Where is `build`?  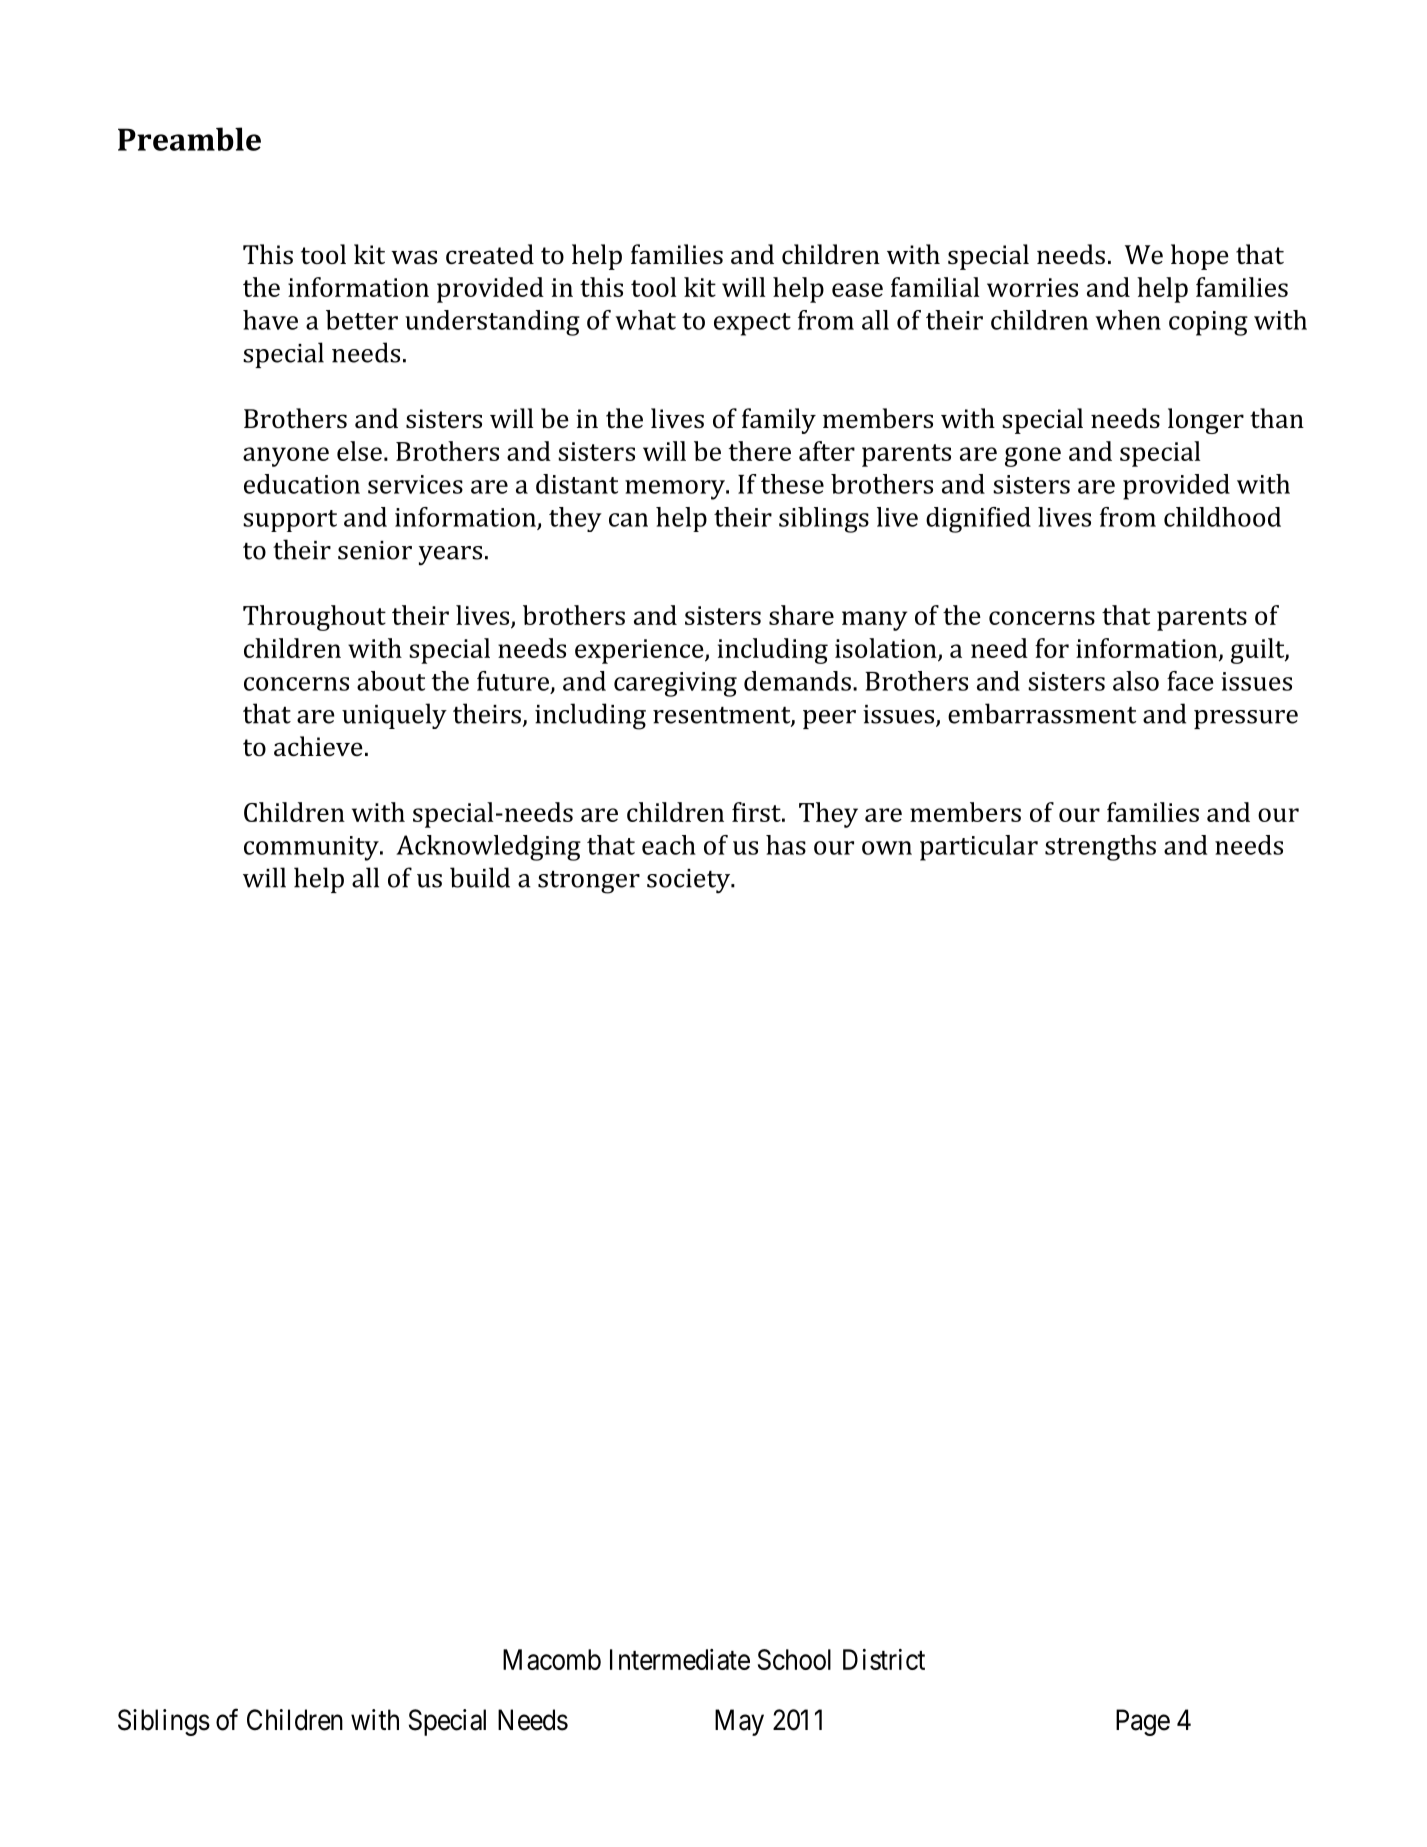 build is located at coordinates (480, 877).
